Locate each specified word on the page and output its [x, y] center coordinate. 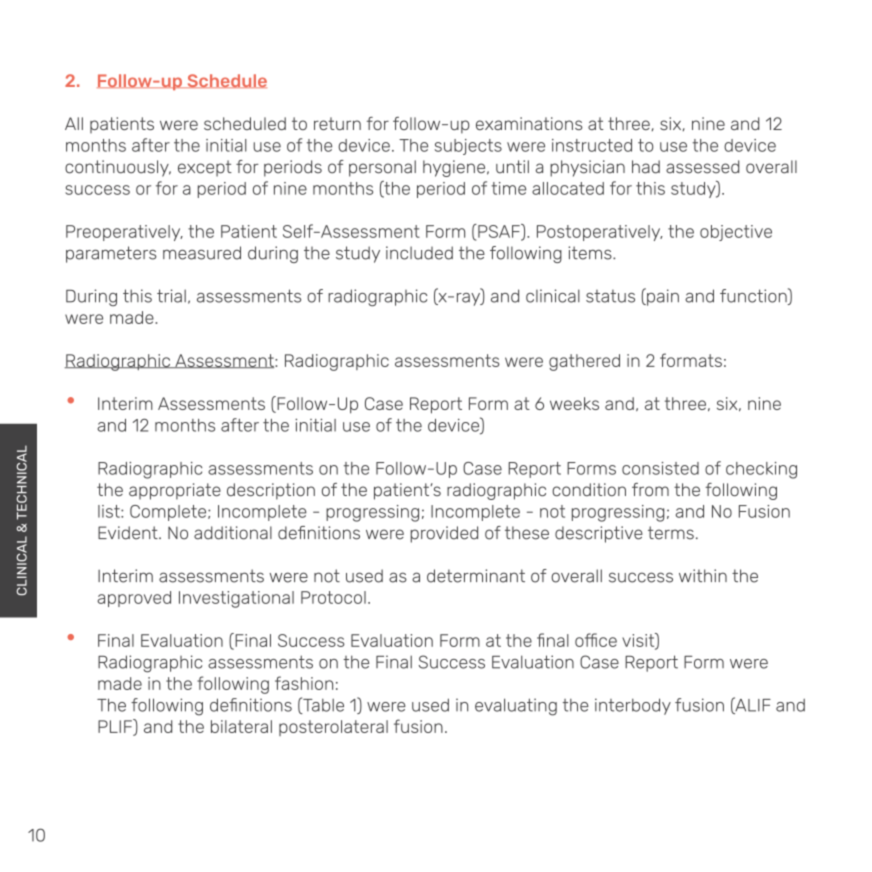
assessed [702, 167]
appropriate [175, 491]
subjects [468, 147]
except [205, 168]
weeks [574, 403]
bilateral [241, 726]
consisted [660, 468]
